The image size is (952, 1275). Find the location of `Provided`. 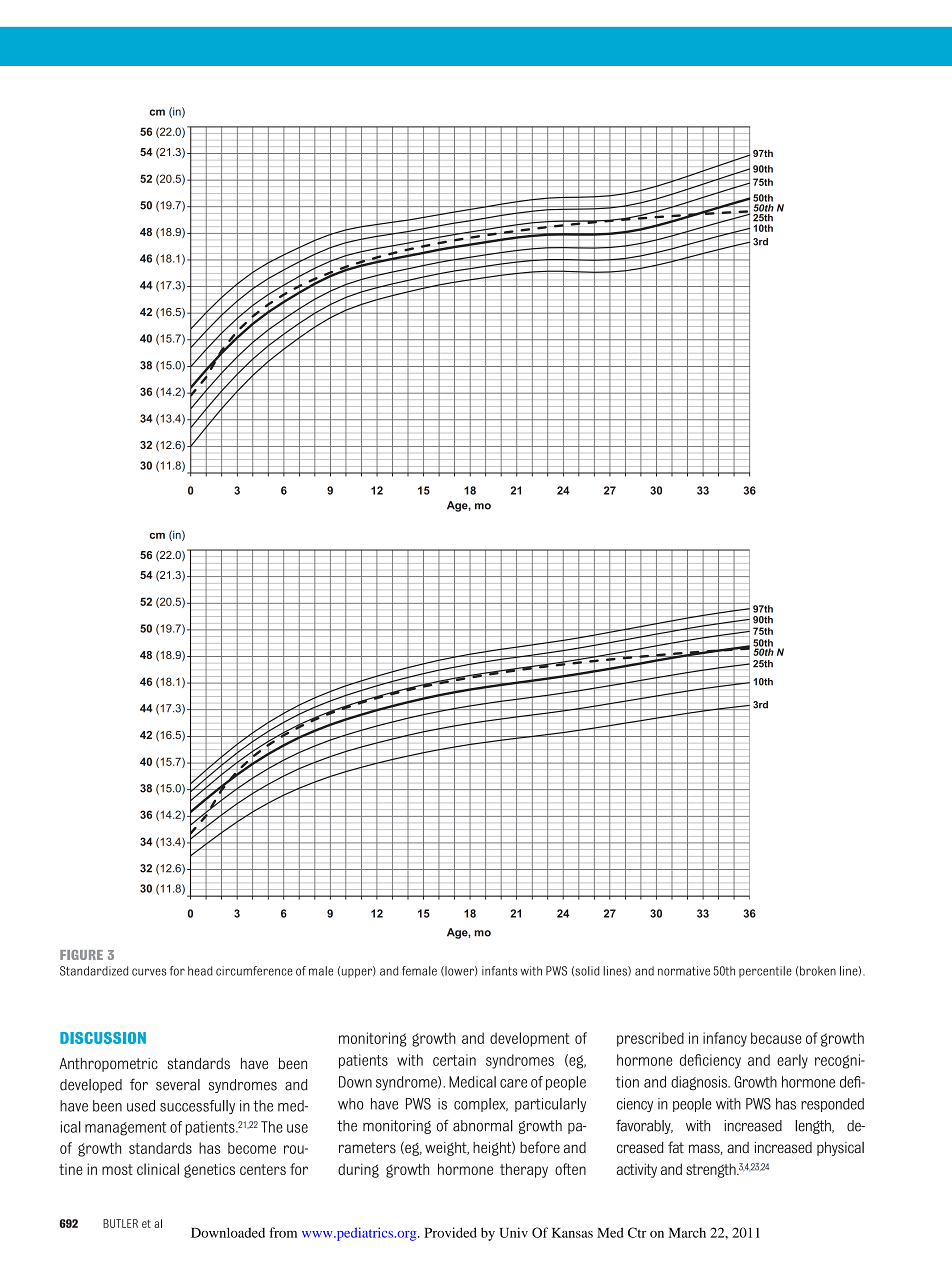

Provided is located at coordinates (450, 1232).
